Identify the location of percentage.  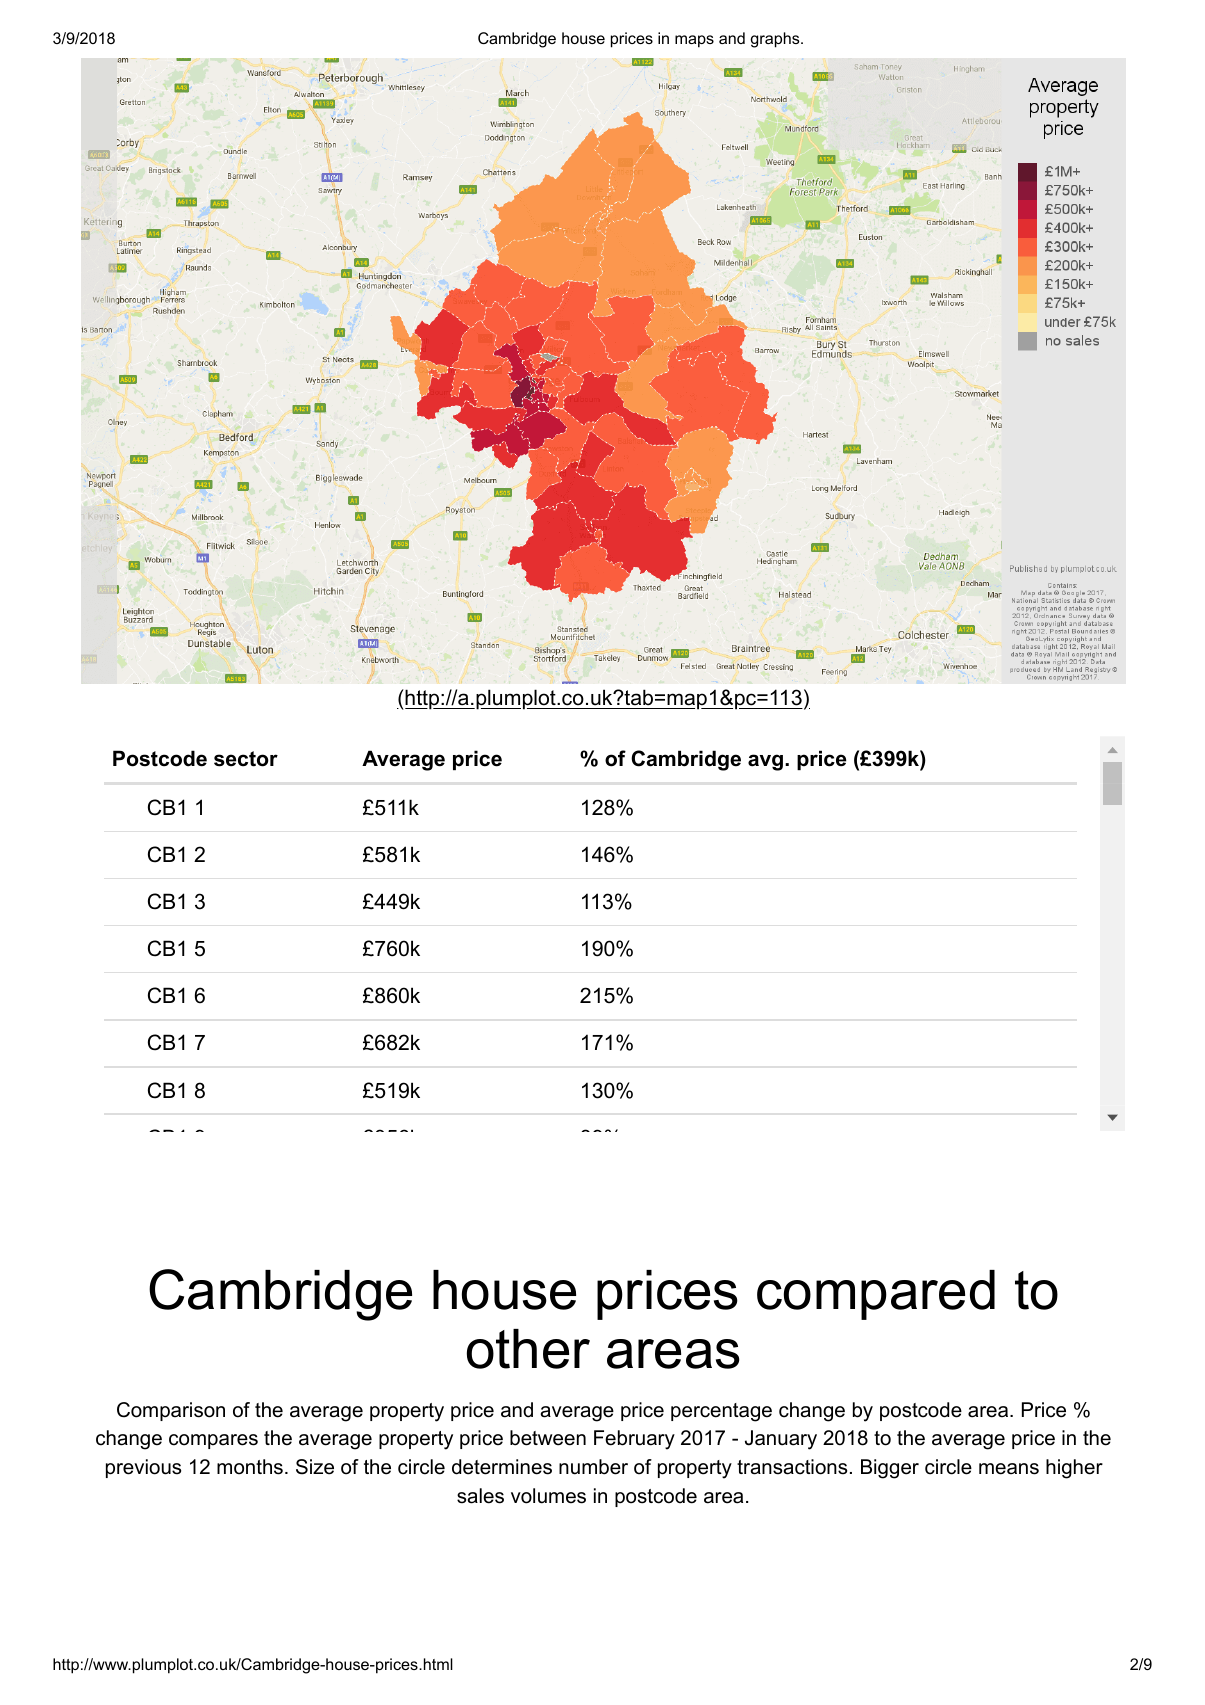
(721, 1412).
